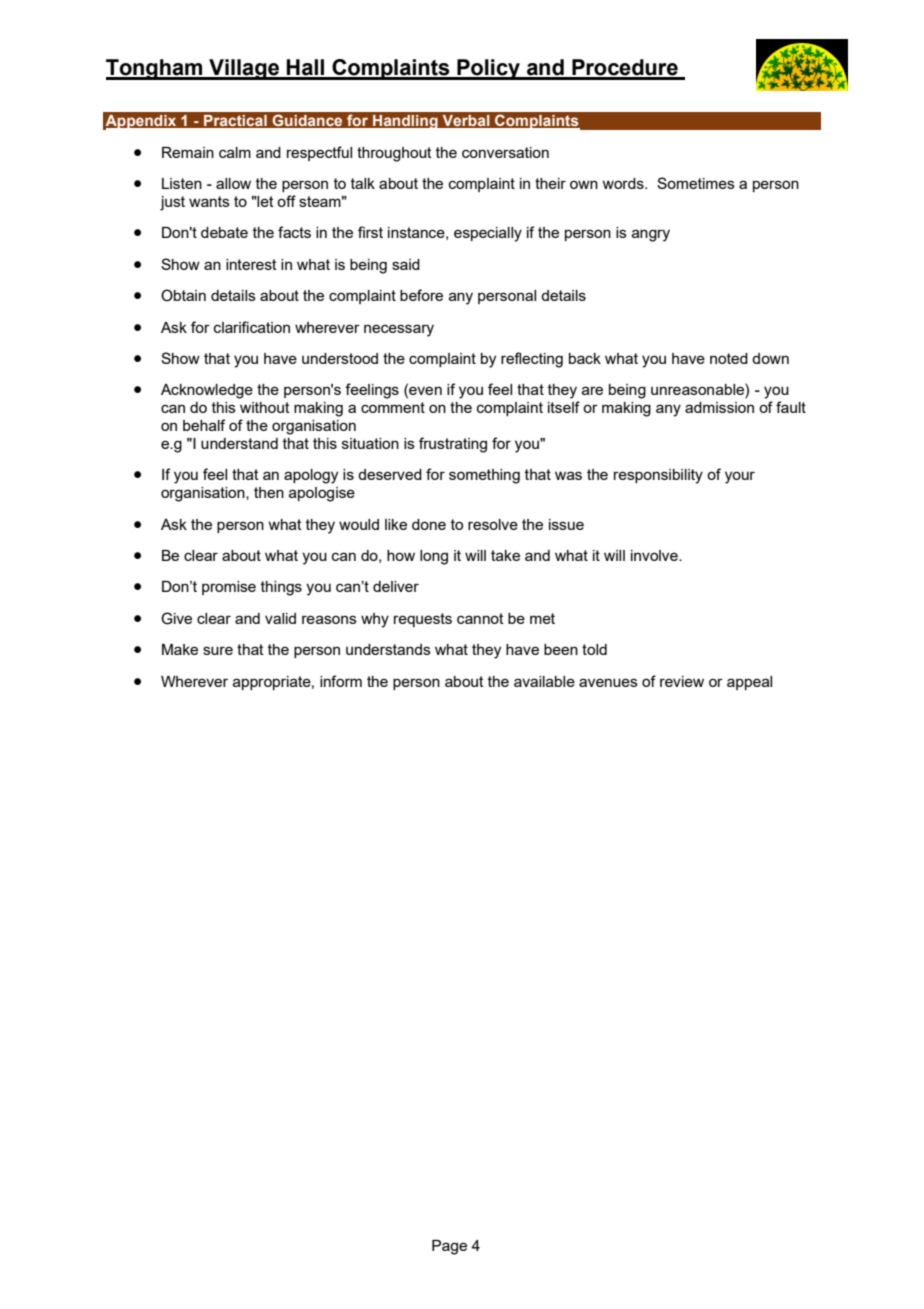 This page has width=924, height=1309. Describe the element at coordinates (488, 69) in the page. I see `Policy` at that location.
